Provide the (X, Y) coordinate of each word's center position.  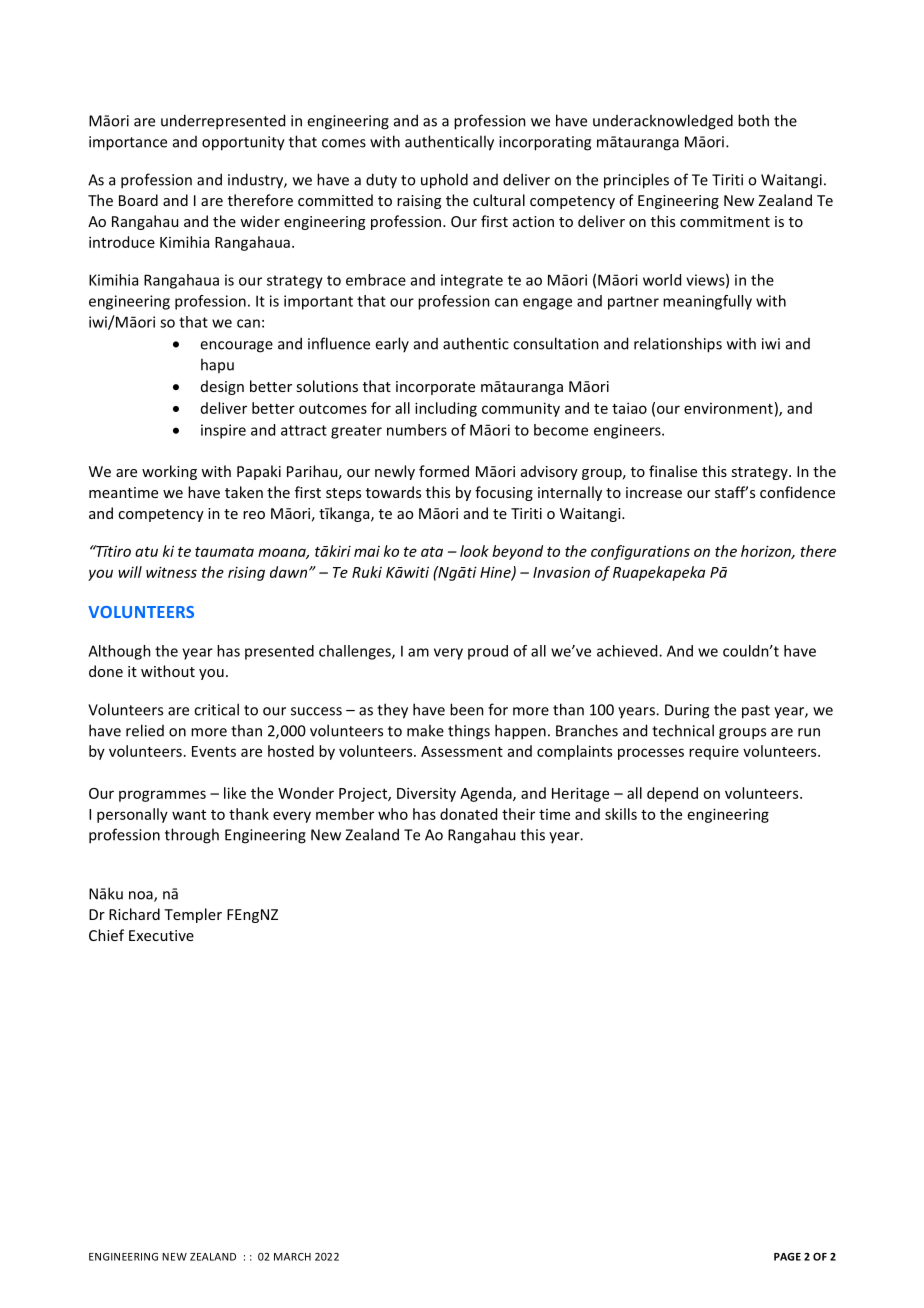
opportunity (243, 143)
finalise (673, 471)
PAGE (787, 1256)
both (753, 120)
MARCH (292, 1257)
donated (468, 814)
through (192, 836)
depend (672, 794)
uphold (444, 181)
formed (444, 471)
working (169, 472)
